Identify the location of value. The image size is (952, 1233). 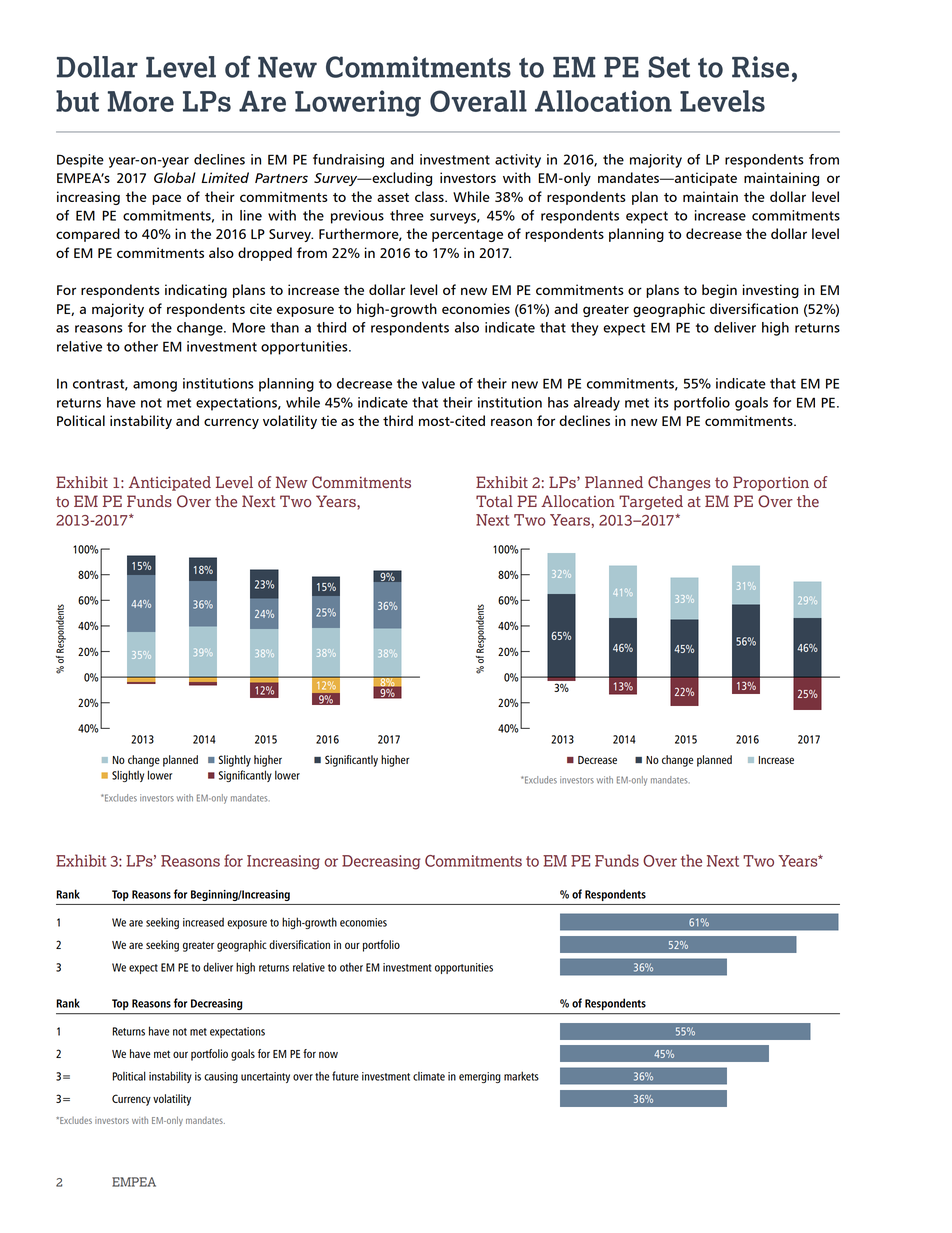
(438, 383).
